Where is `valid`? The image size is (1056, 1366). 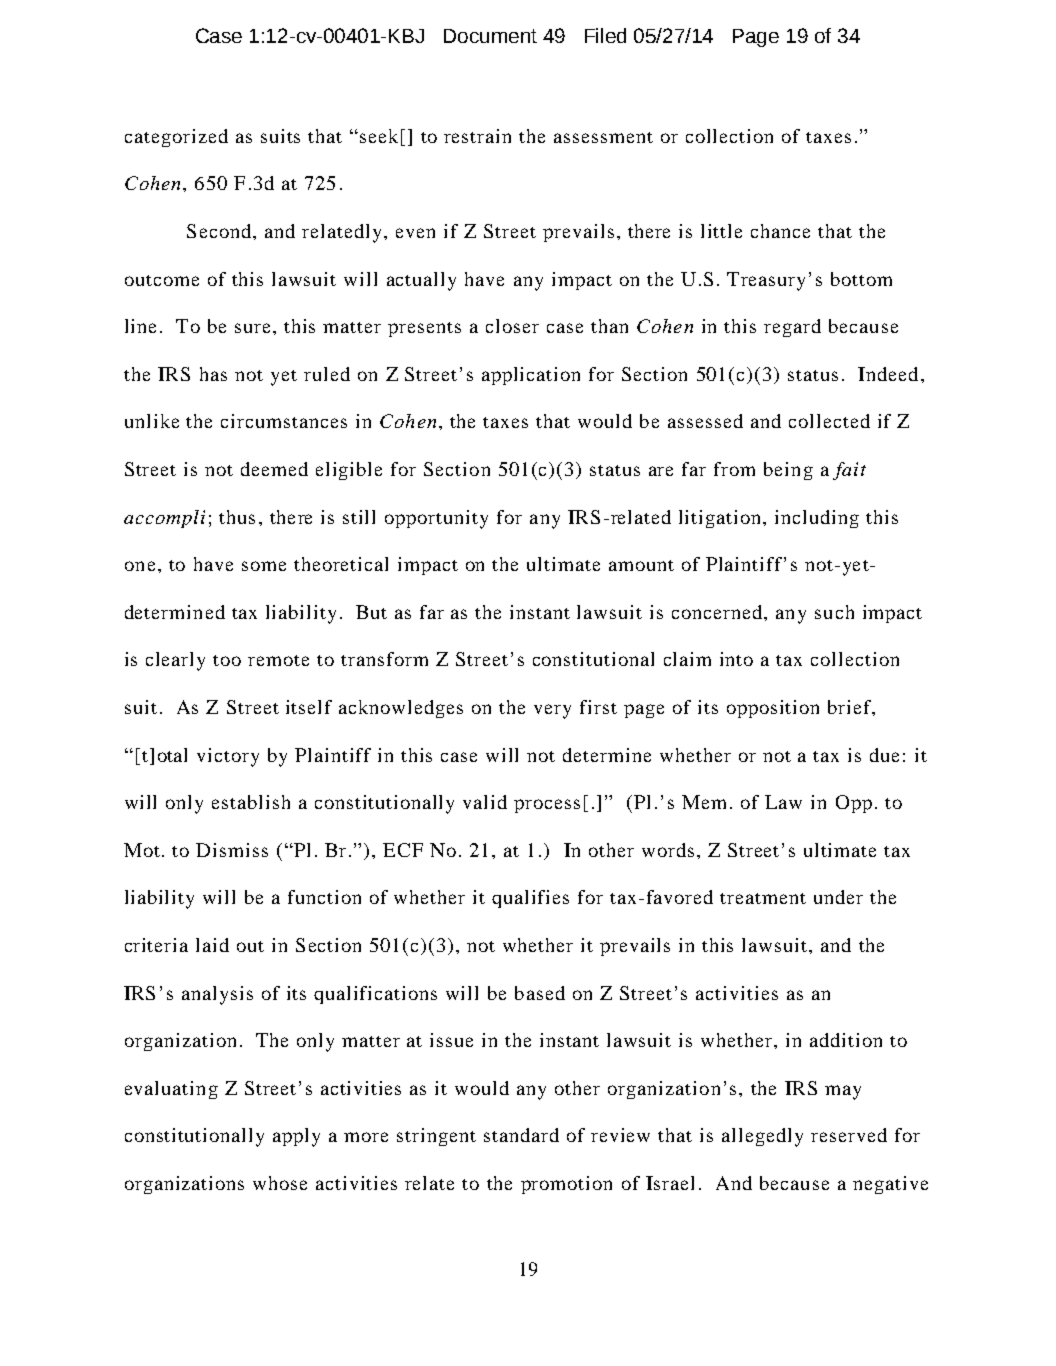
valid is located at coordinates (485, 802).
